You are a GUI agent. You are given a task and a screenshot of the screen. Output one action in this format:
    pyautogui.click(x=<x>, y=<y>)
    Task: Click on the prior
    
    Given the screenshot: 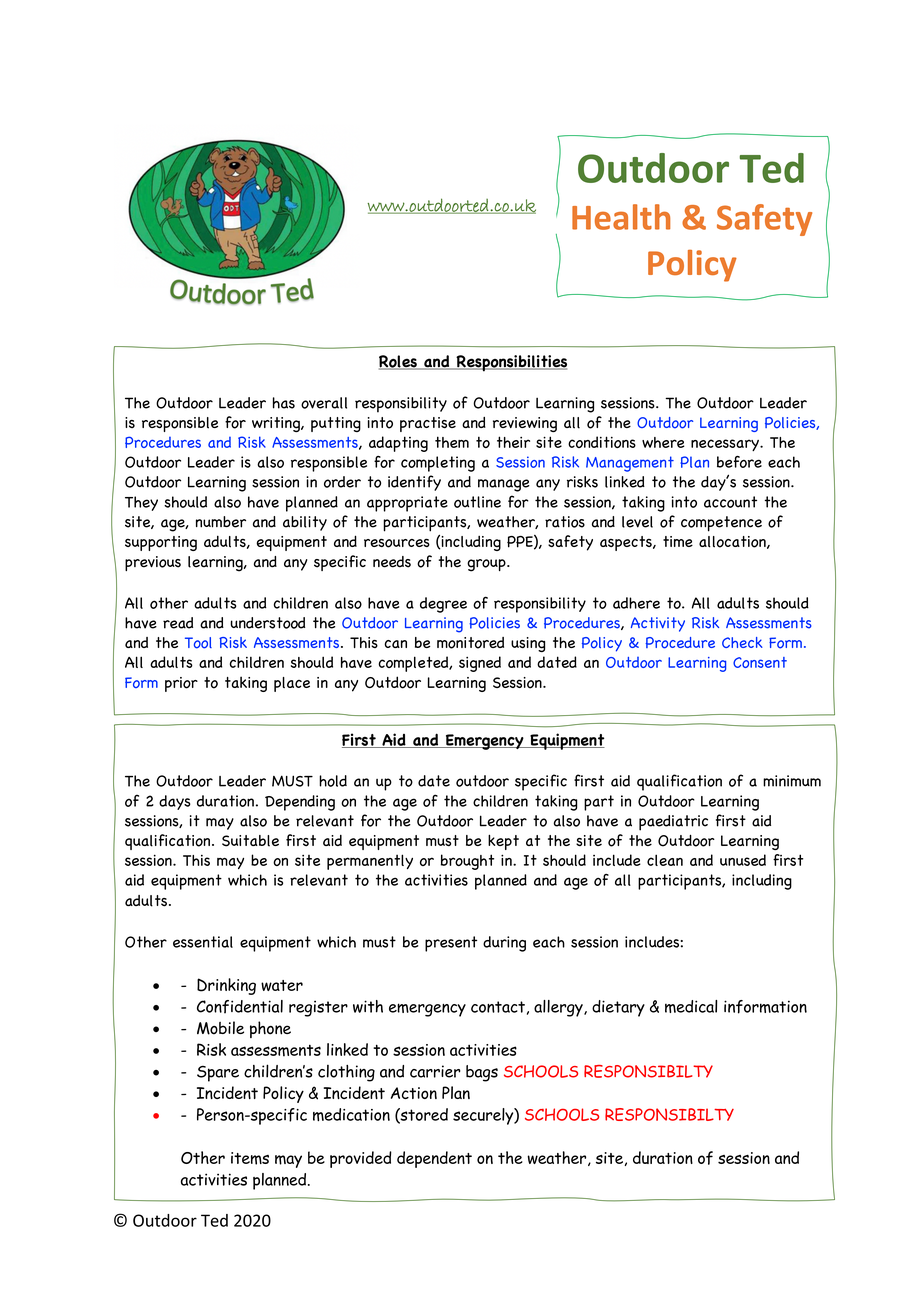 What is the action you would take?
    pyautogui.click(x=181, y=684)
